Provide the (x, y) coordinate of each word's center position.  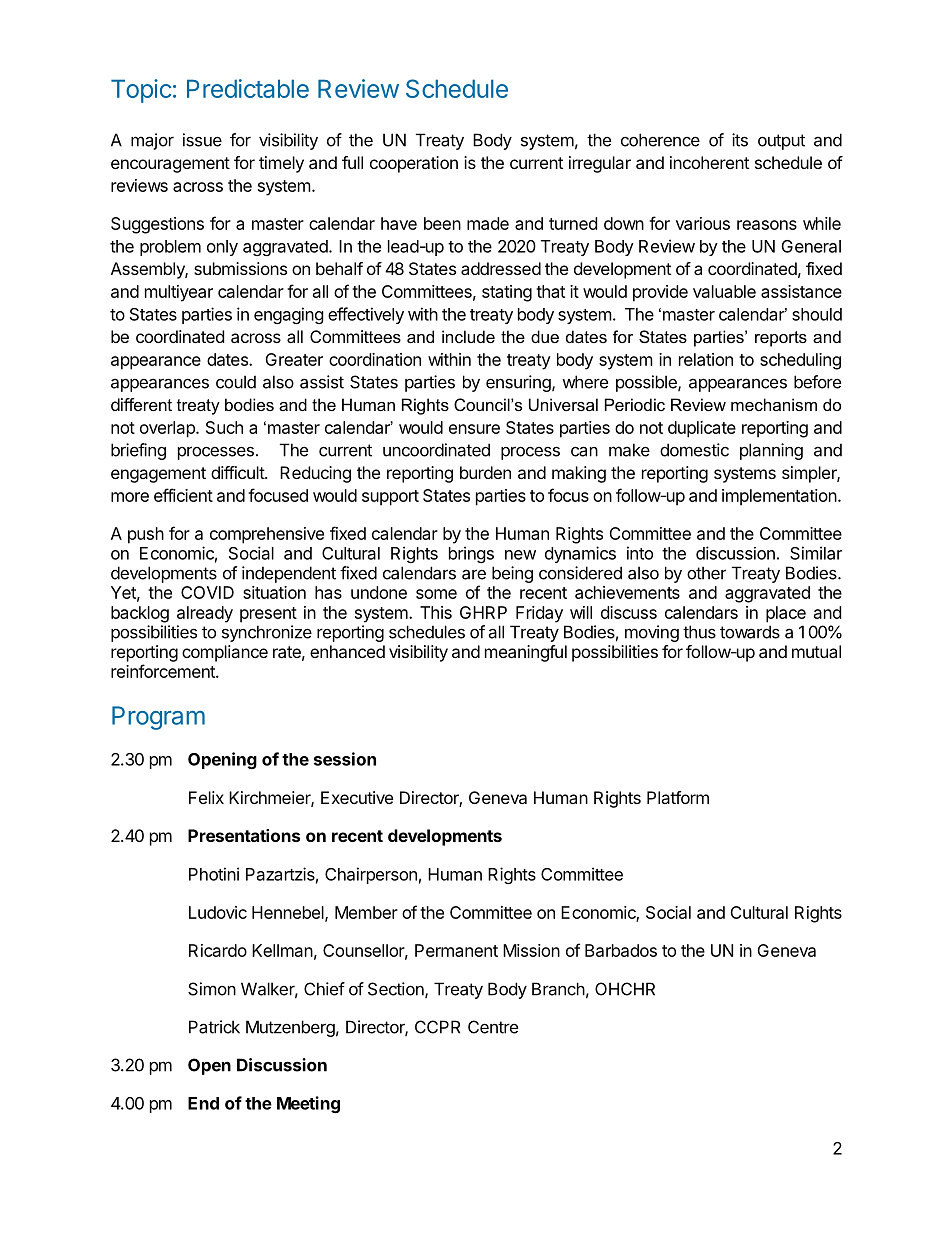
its (740, 140)
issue (202, 140)
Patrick (214, 1027)
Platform (678, 797)
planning (771, 451)
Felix (206, 797)
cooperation (414, 164)
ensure (474, 429)
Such (224, 427)
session (345, 759)
